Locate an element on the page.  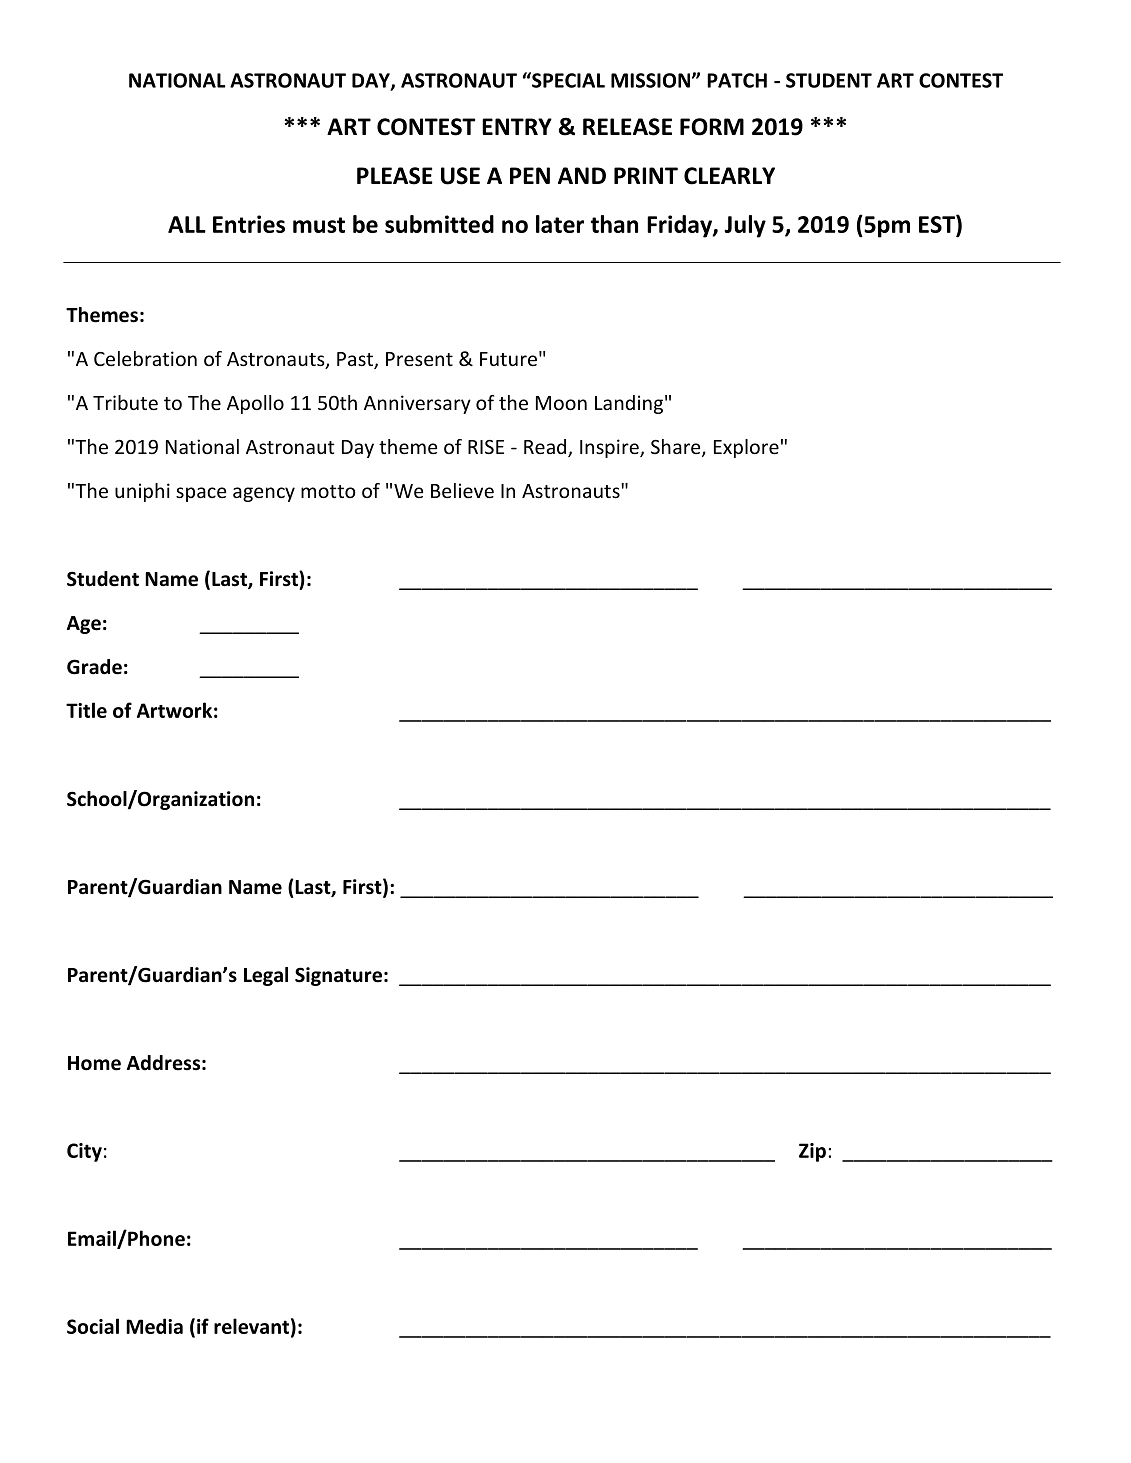
Zip is located at coordinates (812, 1152).
